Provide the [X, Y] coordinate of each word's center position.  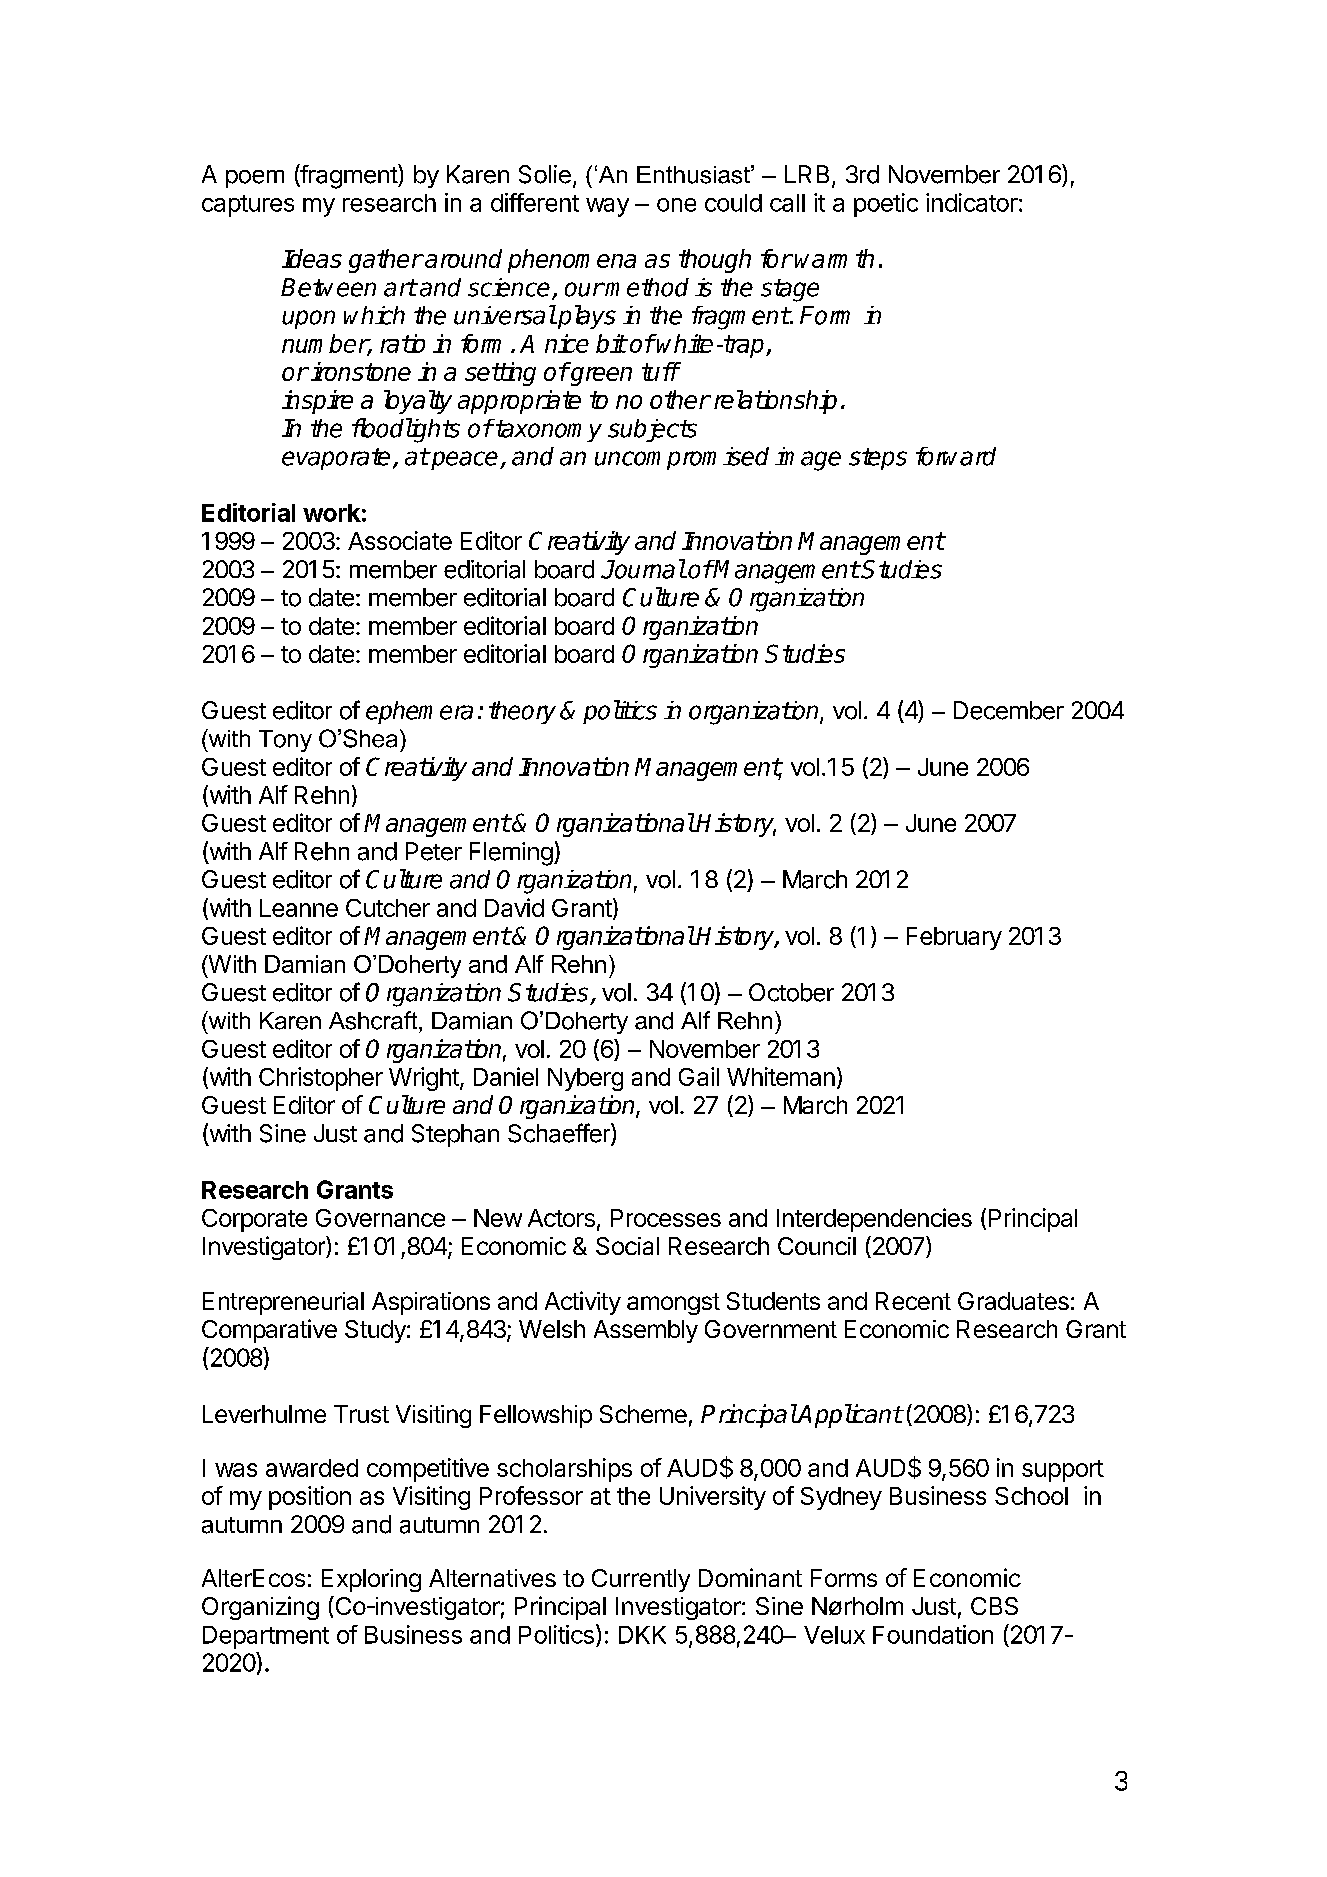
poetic [886, 205]
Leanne [299, 908]
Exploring [371, 1580]
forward [956, 456]
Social [627, 1246]
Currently [641, 1580]
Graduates [1013, 1301]
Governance [380, 1218]
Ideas [312, 258]
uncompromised [682, 458]
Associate [400, 540]
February [954, 938]
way [607, 207]
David [514, 907]
